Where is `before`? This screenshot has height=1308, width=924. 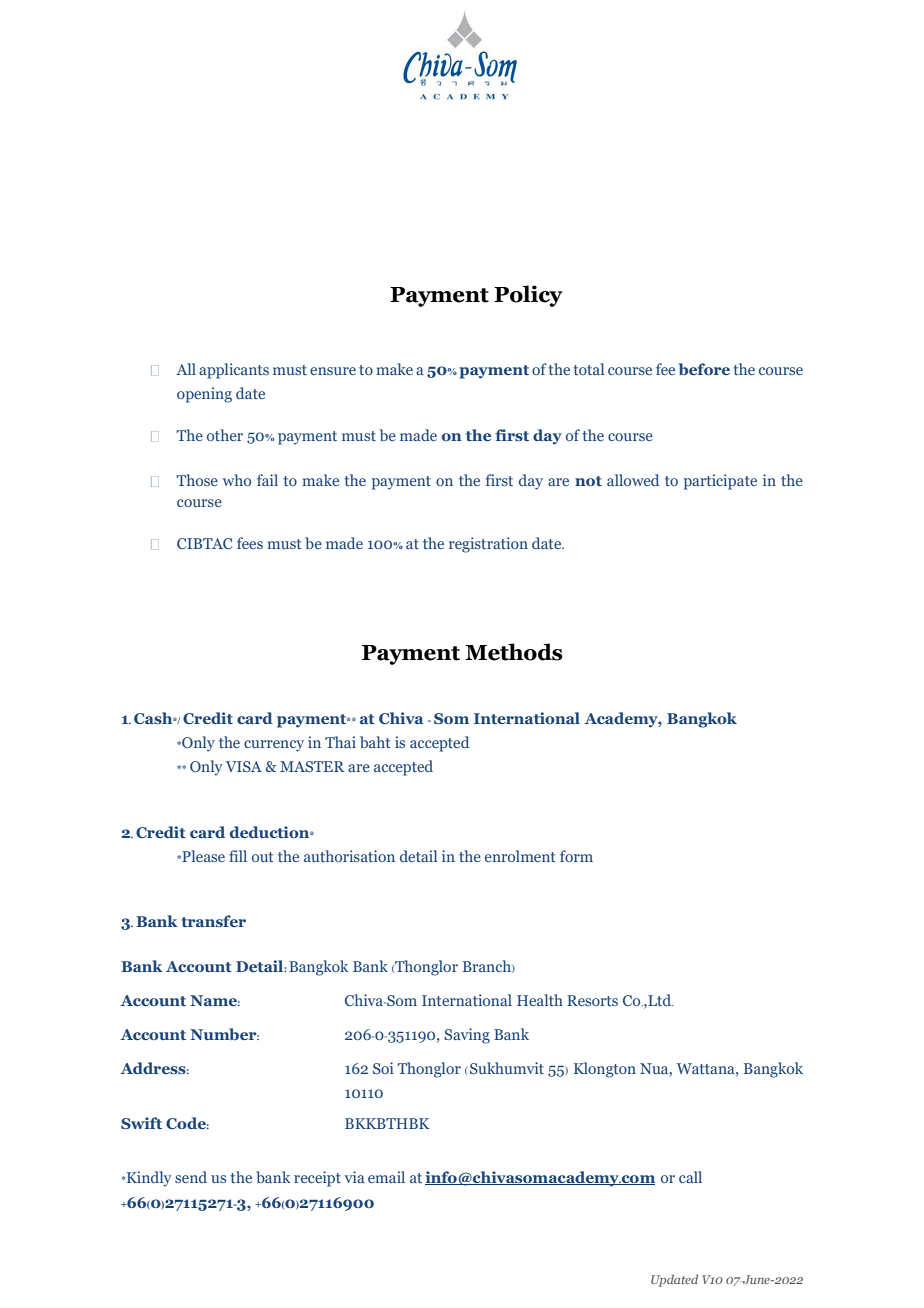
before is located at coordinates (704, 369).
